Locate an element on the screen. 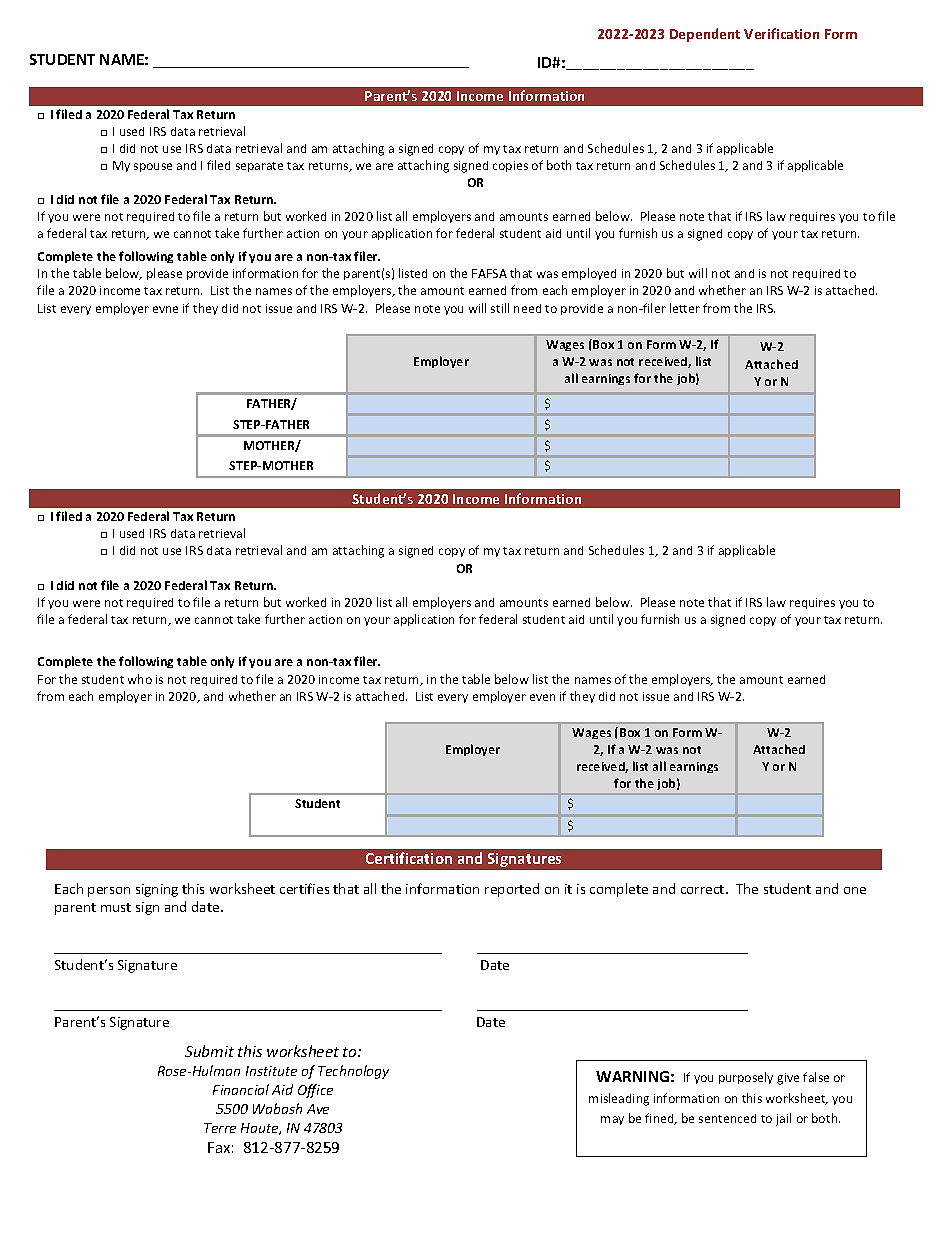  letter is located at coordinates (685, 308).
